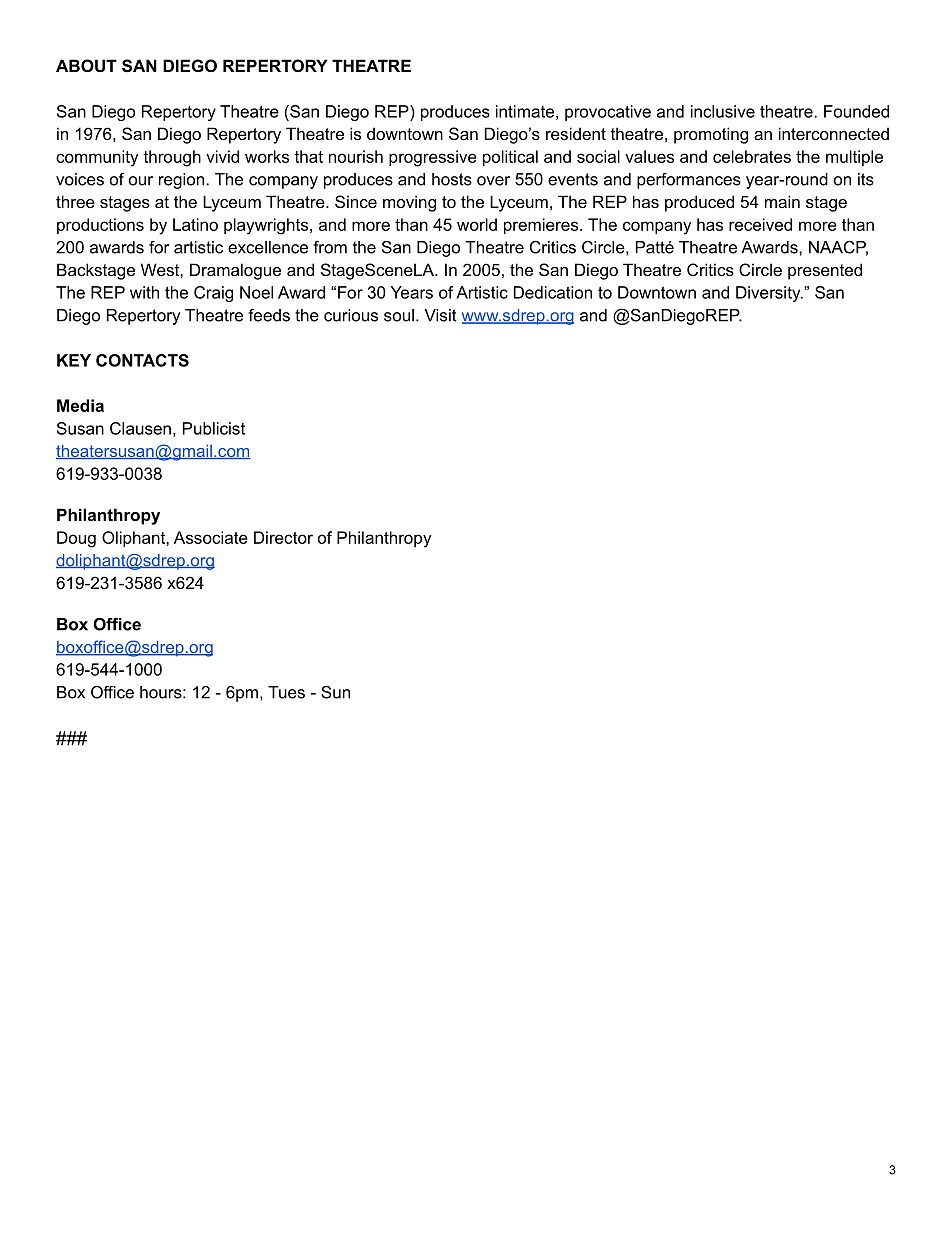 This screenshot has height=1233, width=952. What do you see at coordinates (286, 692) in the screenshot?
I see `Tues` at bounding box center [286, 692].
